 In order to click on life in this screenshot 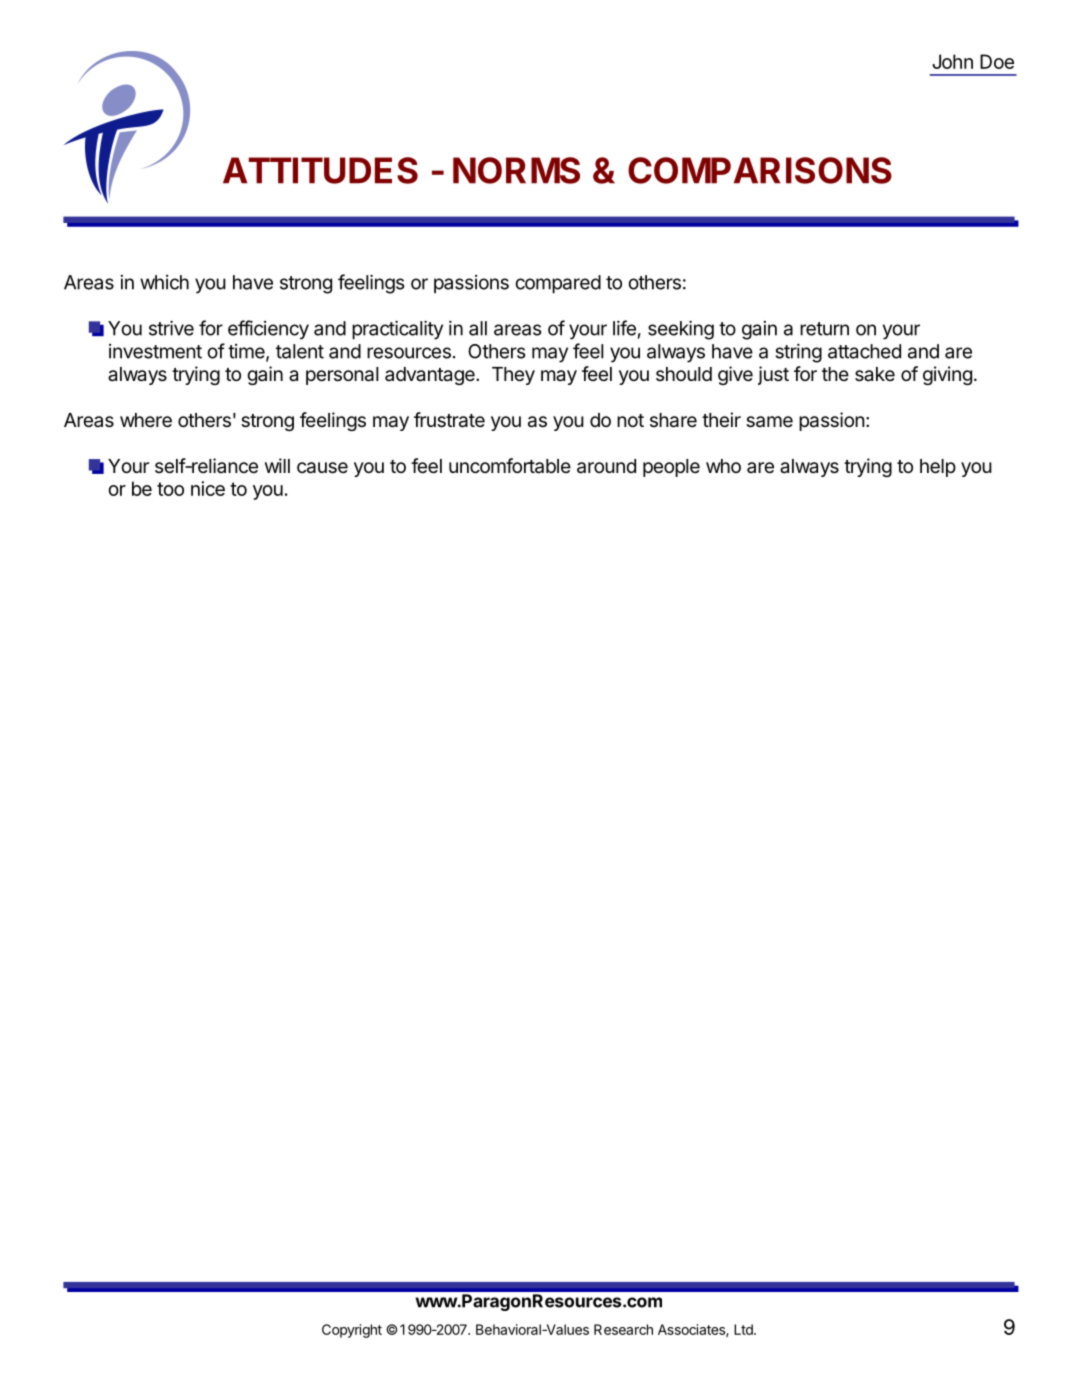, I will do `click(624, 328)`.
